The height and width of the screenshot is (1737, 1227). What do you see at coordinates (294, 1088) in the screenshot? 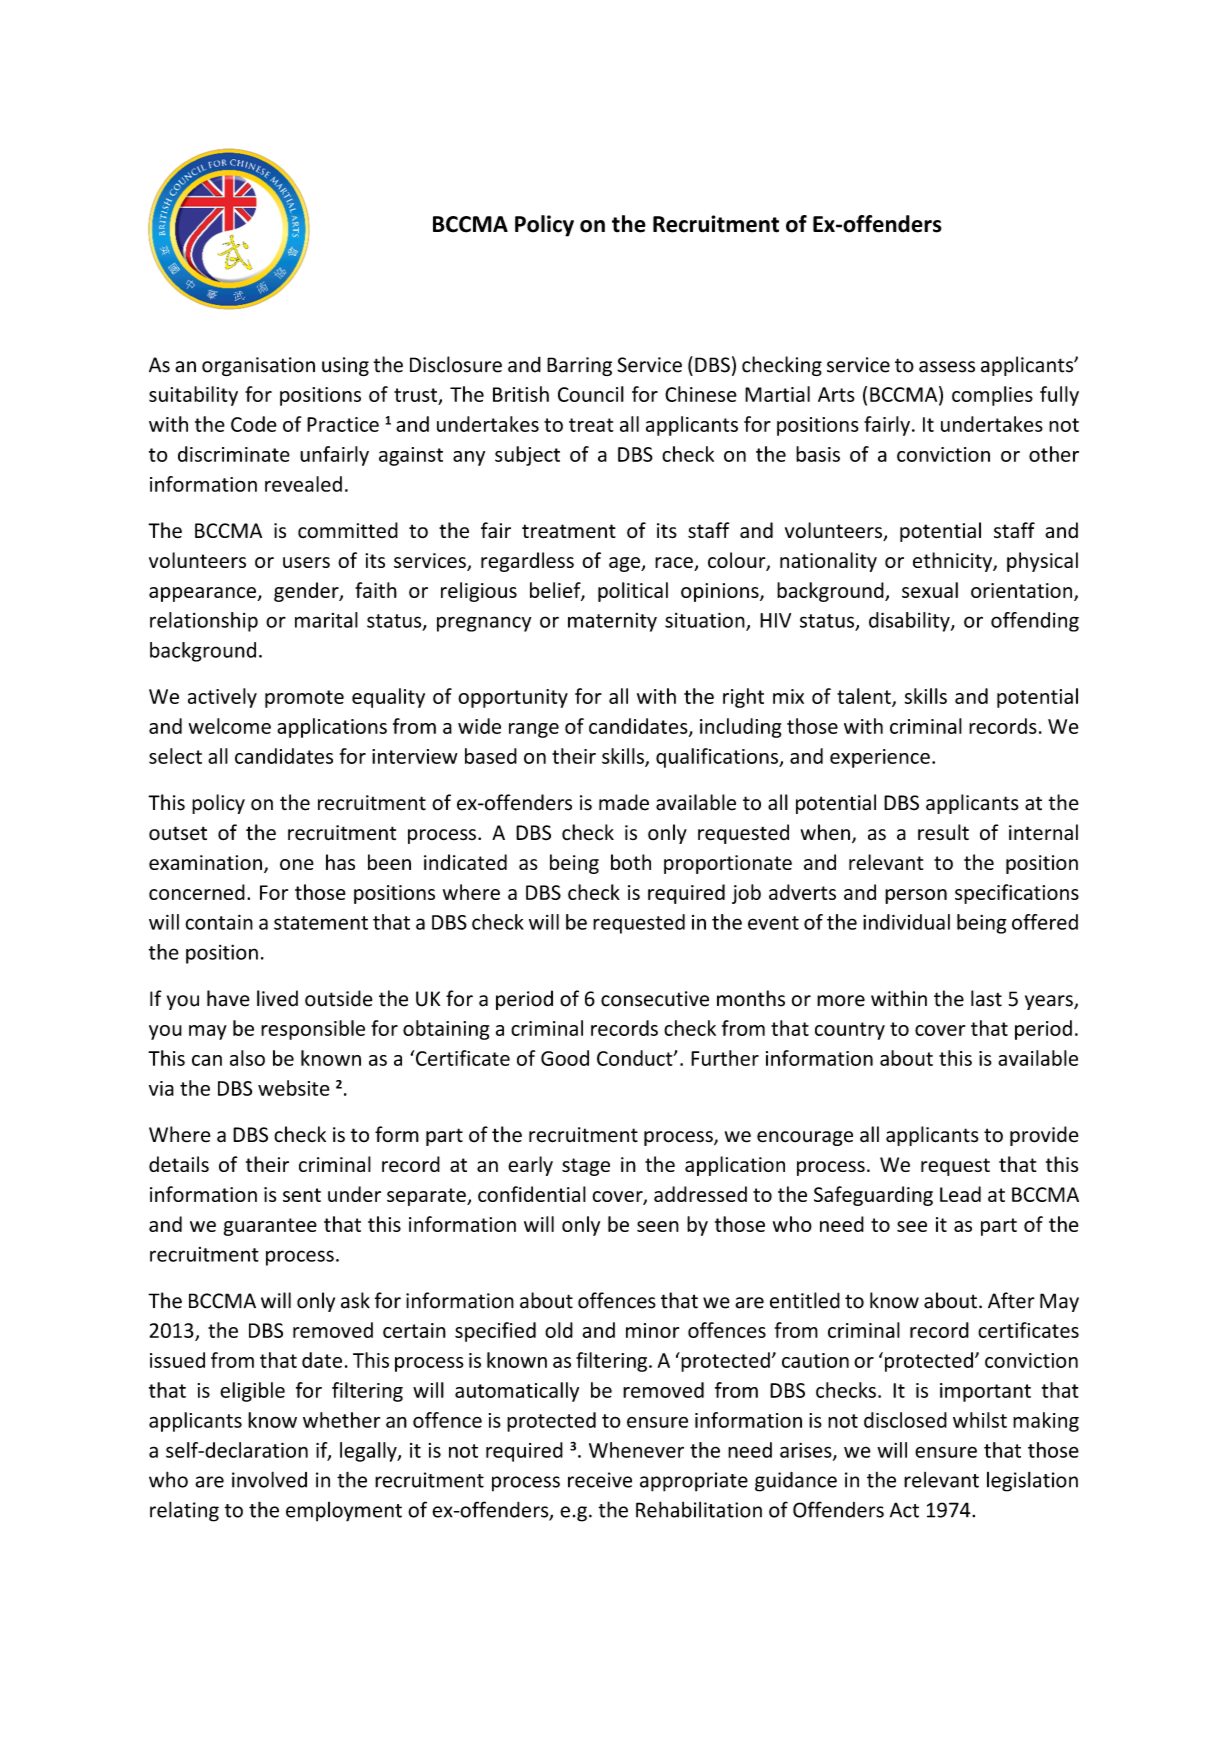
I see `website` at bounding box center [294, 1088].
